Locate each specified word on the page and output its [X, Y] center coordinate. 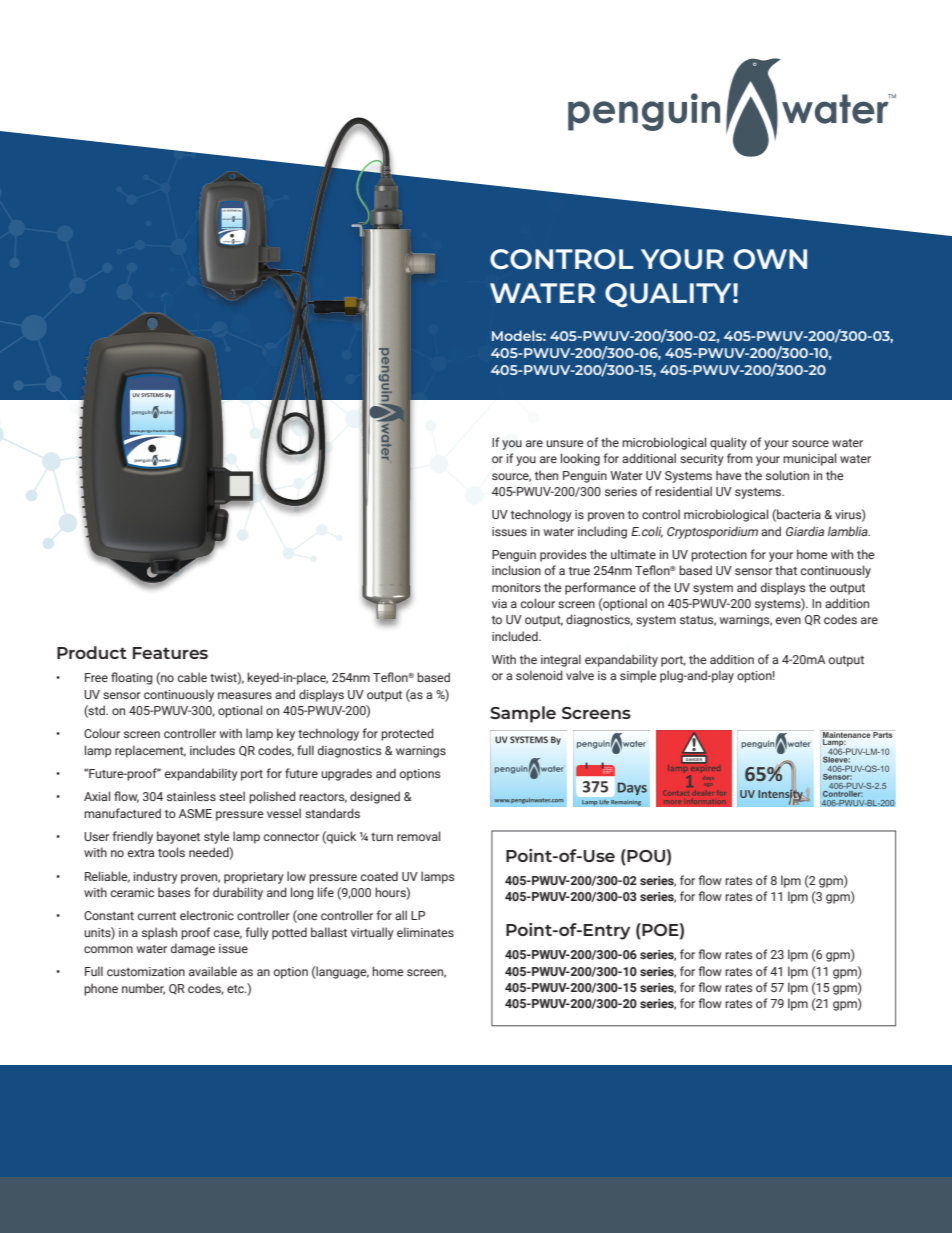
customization [146, 971]
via [499, 603]
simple [638, 676]
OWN [770, 259]
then [546, 475]
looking [580, 459]
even [788, 620]
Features [170, 653]
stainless [191, 796]
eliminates [425, 932]
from [739, 458]
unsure [565, 443]
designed [375, 797]
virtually [372, 933]
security [702, 460]
